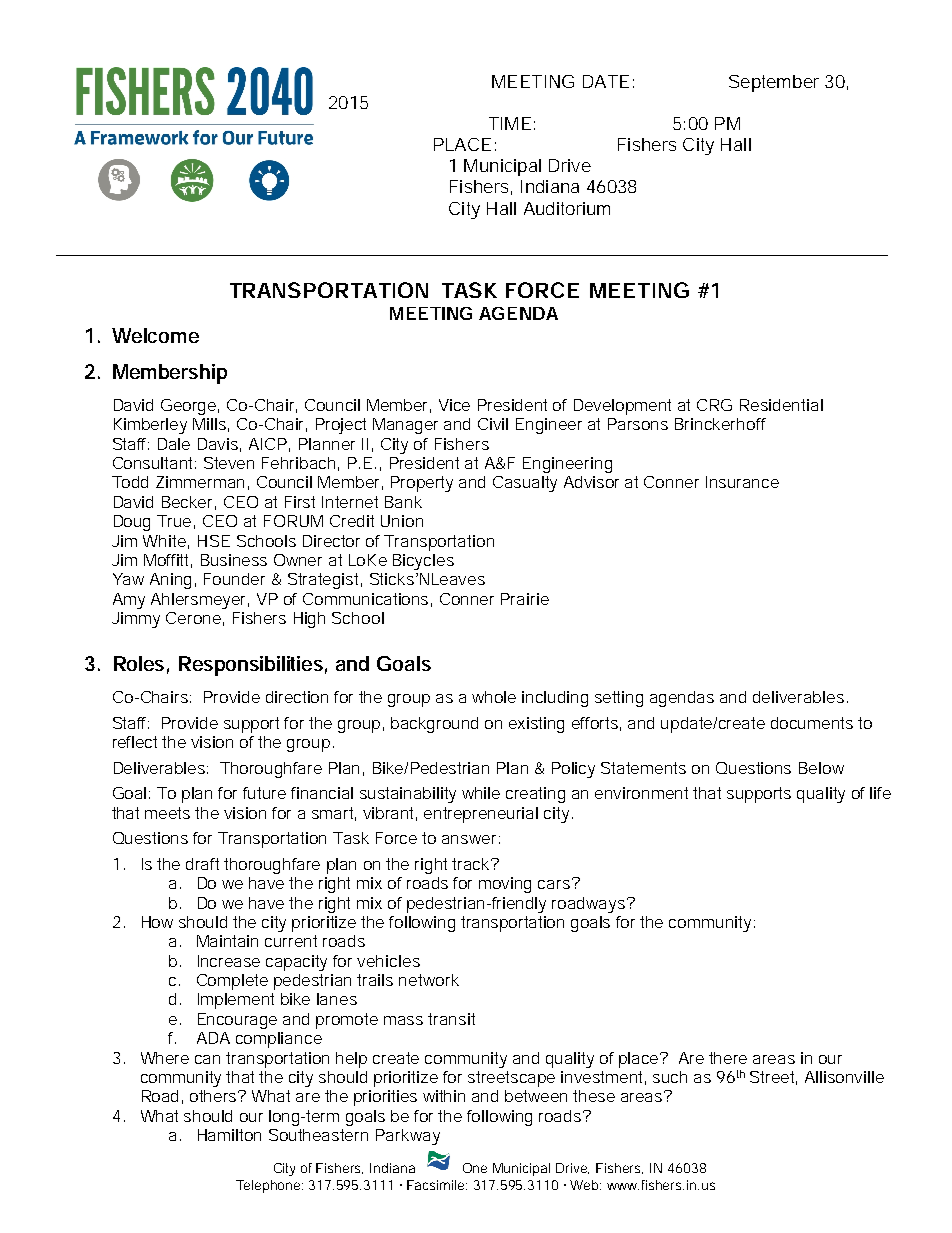 This screenshot has height=1233, width=952. What do you see at coordinates (812, 723) in the screenshot?
I see `documents` at bounding box center [812, 723].
